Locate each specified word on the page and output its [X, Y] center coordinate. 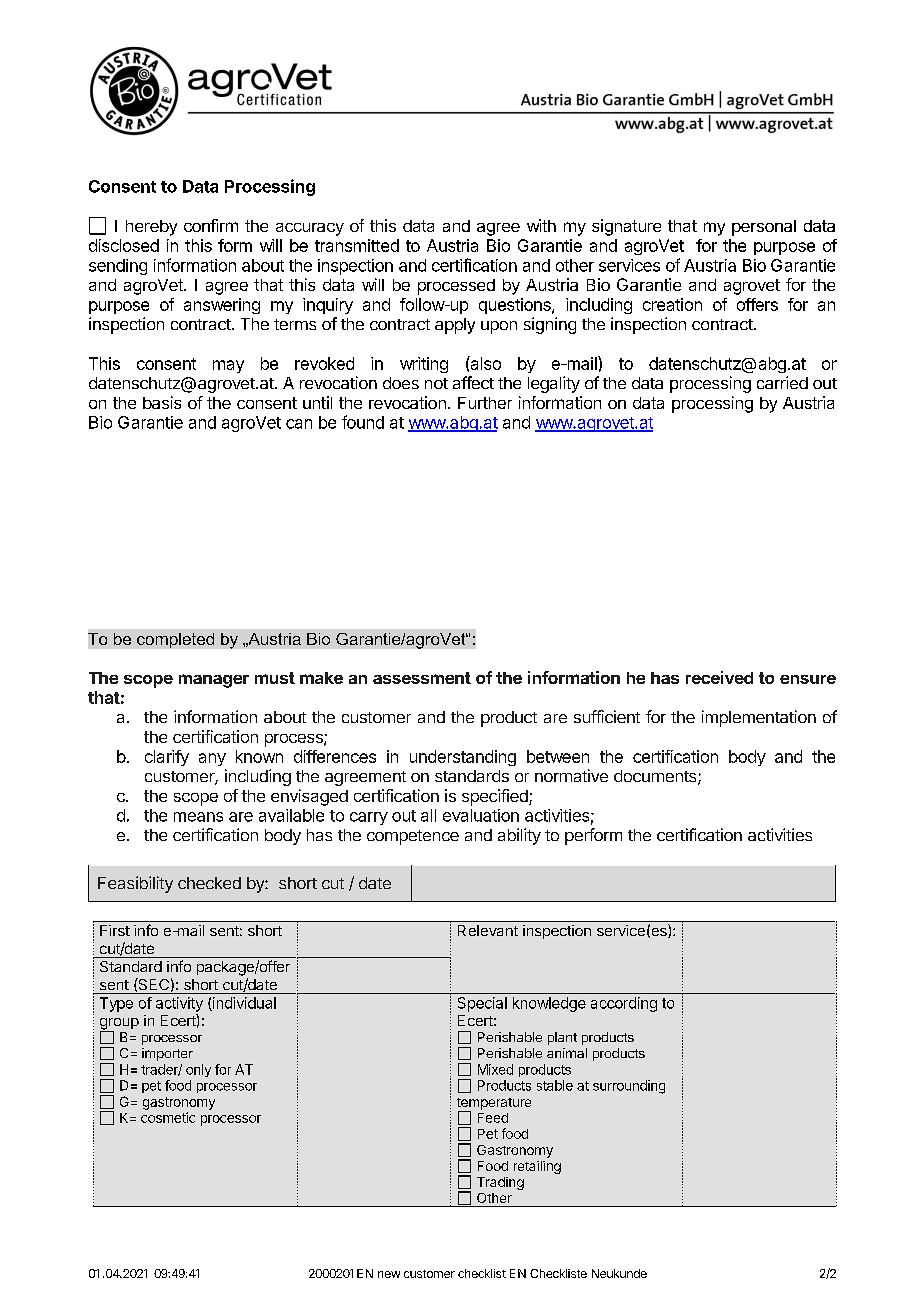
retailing [537, 1167]
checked [209, 883]
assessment [422, 678]
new [389, 1274]
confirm [211, 225]
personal [764, 228]
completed [175, 640]
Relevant [488, 930]
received [719, 677]
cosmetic [168, 1117]
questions [516, 306]
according [624, 1004]
